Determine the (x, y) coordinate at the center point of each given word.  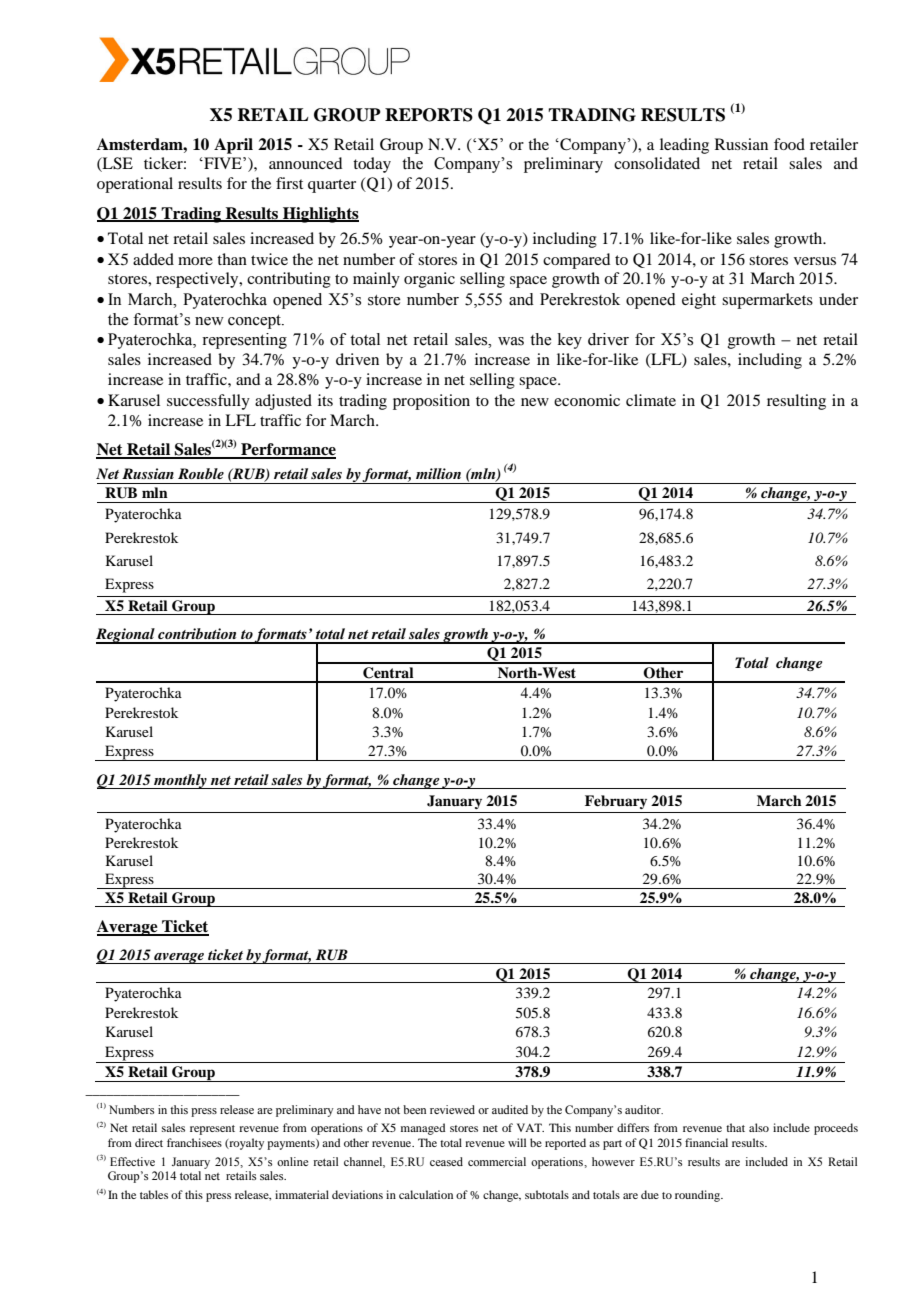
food (789, 144)
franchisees (194, 1142)
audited (510, 1109)
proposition (431, 402)
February (616, 802)
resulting (796, 402)
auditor (644, 1109)
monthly (180, 781)
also (759, 1127)
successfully (208, 402)
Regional (126, 636)
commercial (497, 1161)
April (233, 146)
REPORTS (429, 115)
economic (587, 400)
